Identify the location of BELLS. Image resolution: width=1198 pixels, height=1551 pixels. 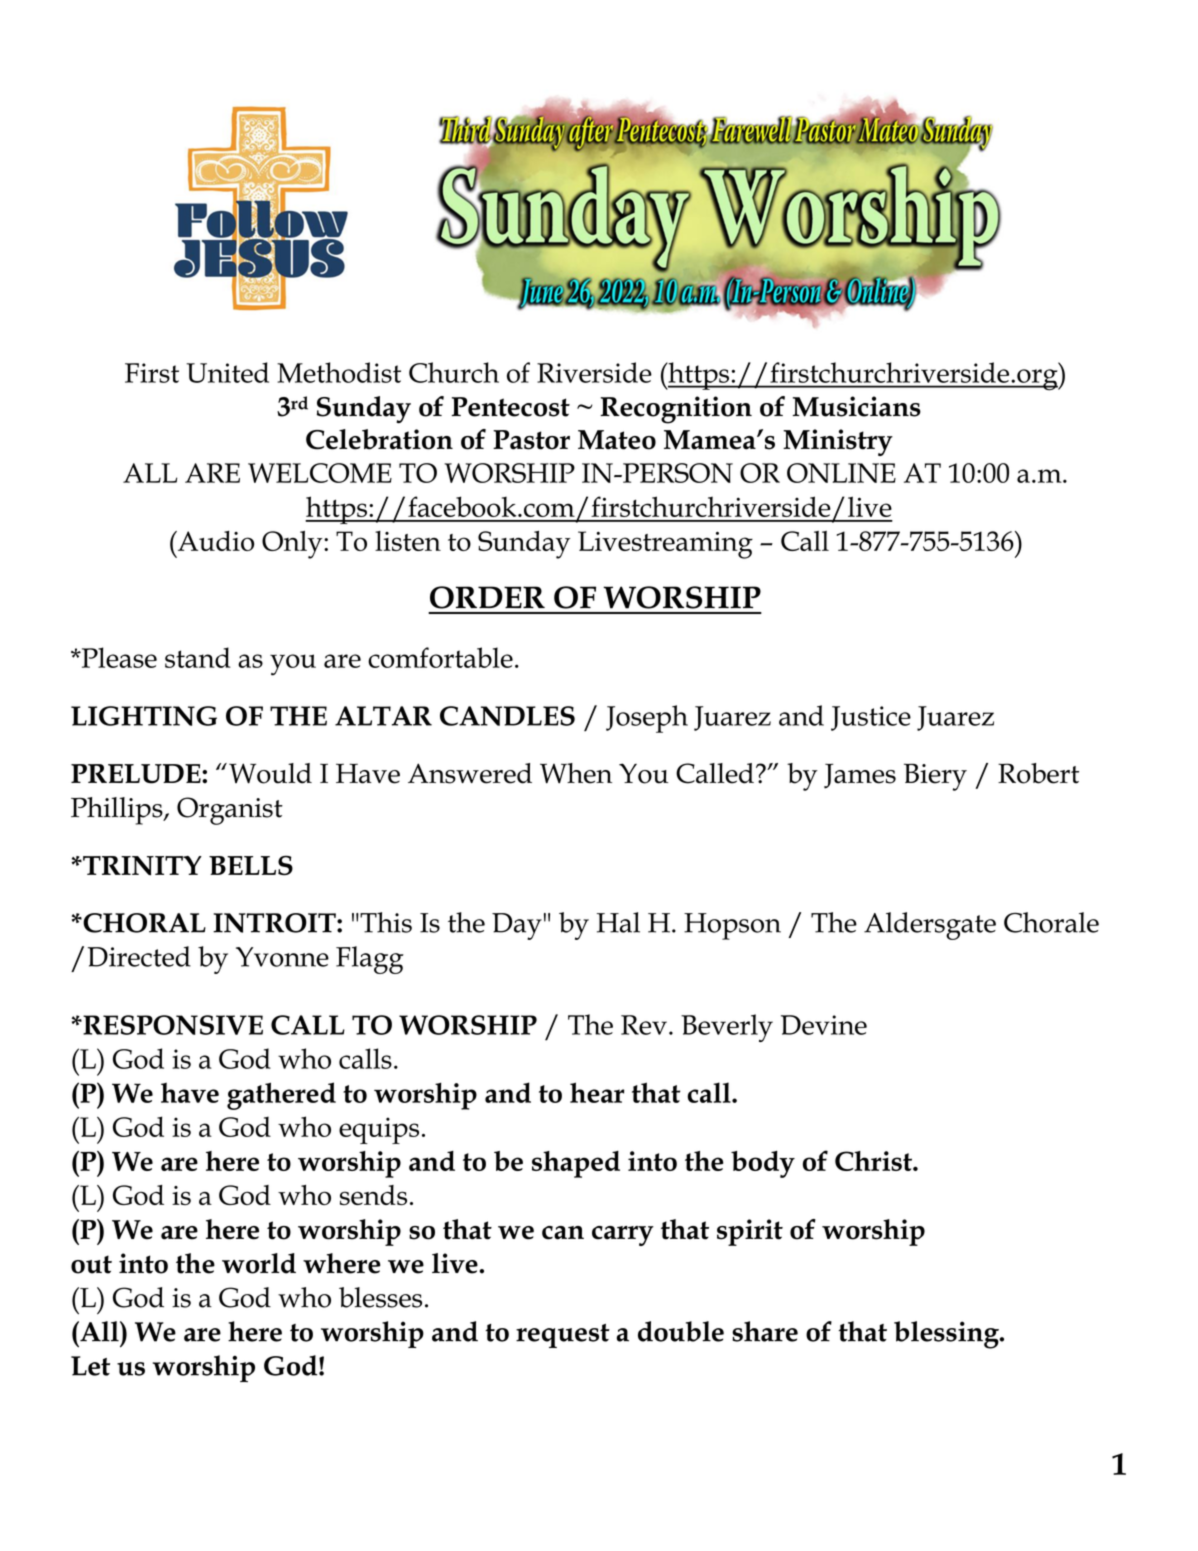
(251, 865).
